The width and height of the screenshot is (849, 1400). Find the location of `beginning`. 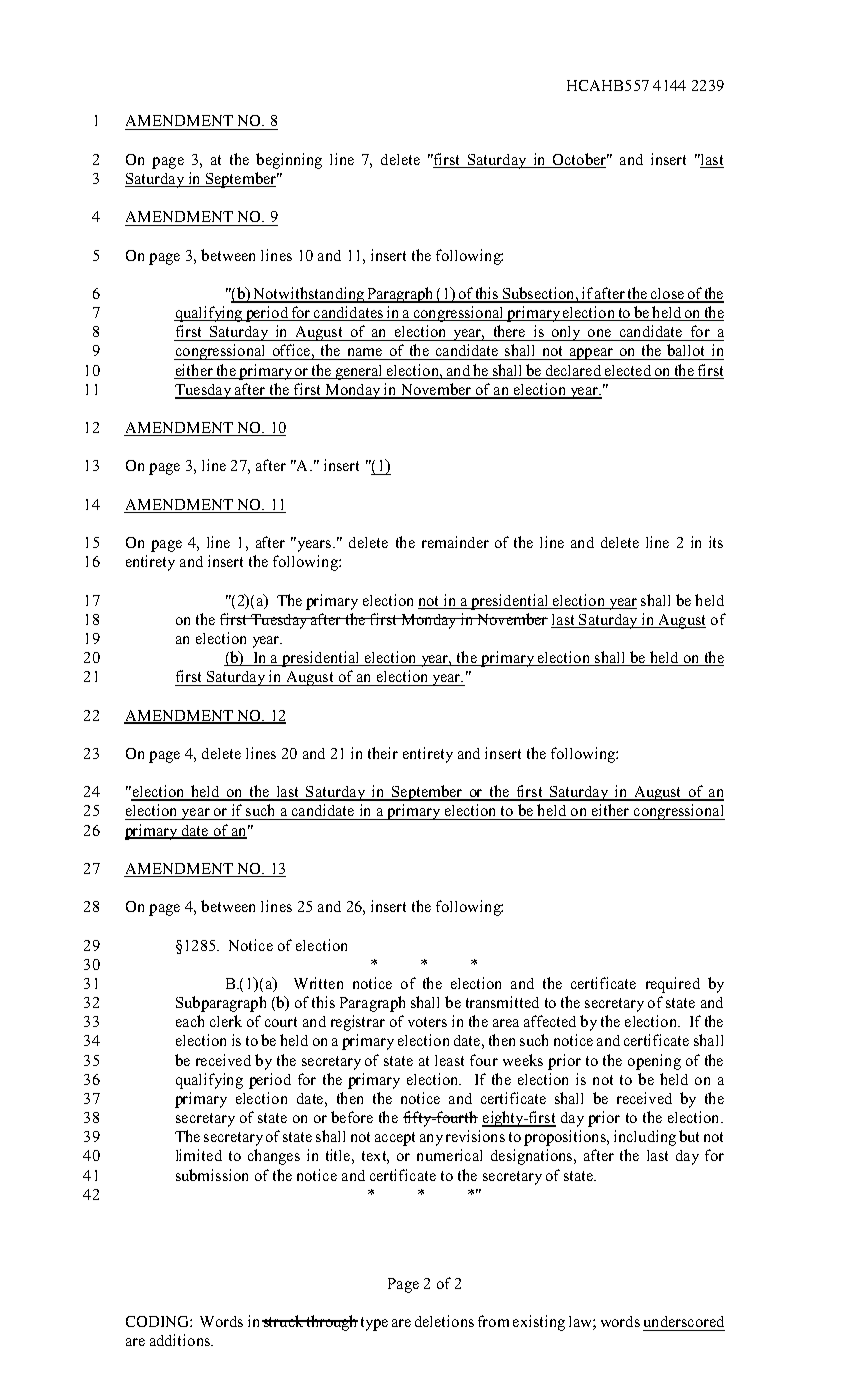

beginning is located at coordinates (289, 161).
